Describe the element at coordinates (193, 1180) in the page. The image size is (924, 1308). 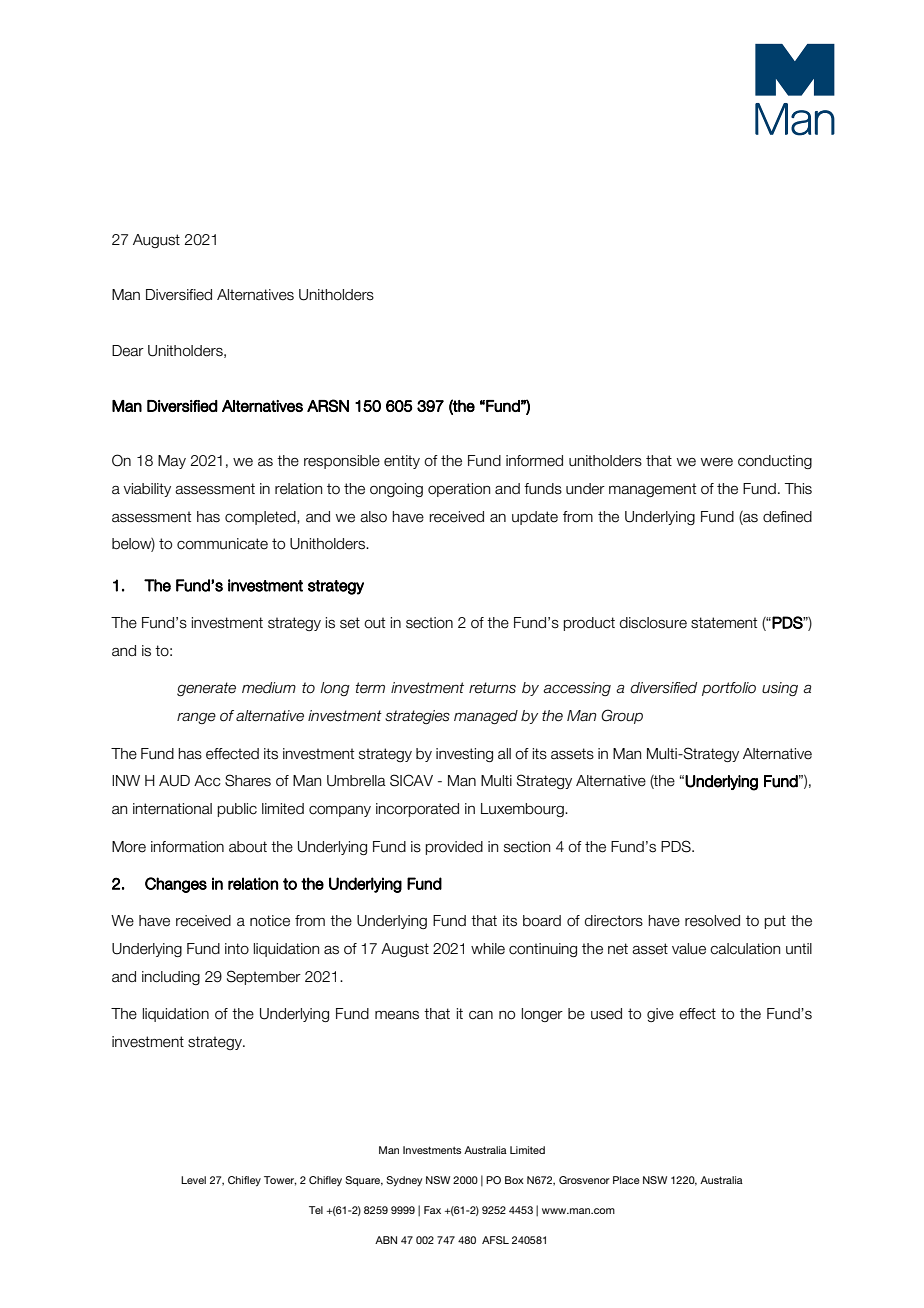
I see `Level` at that location.
